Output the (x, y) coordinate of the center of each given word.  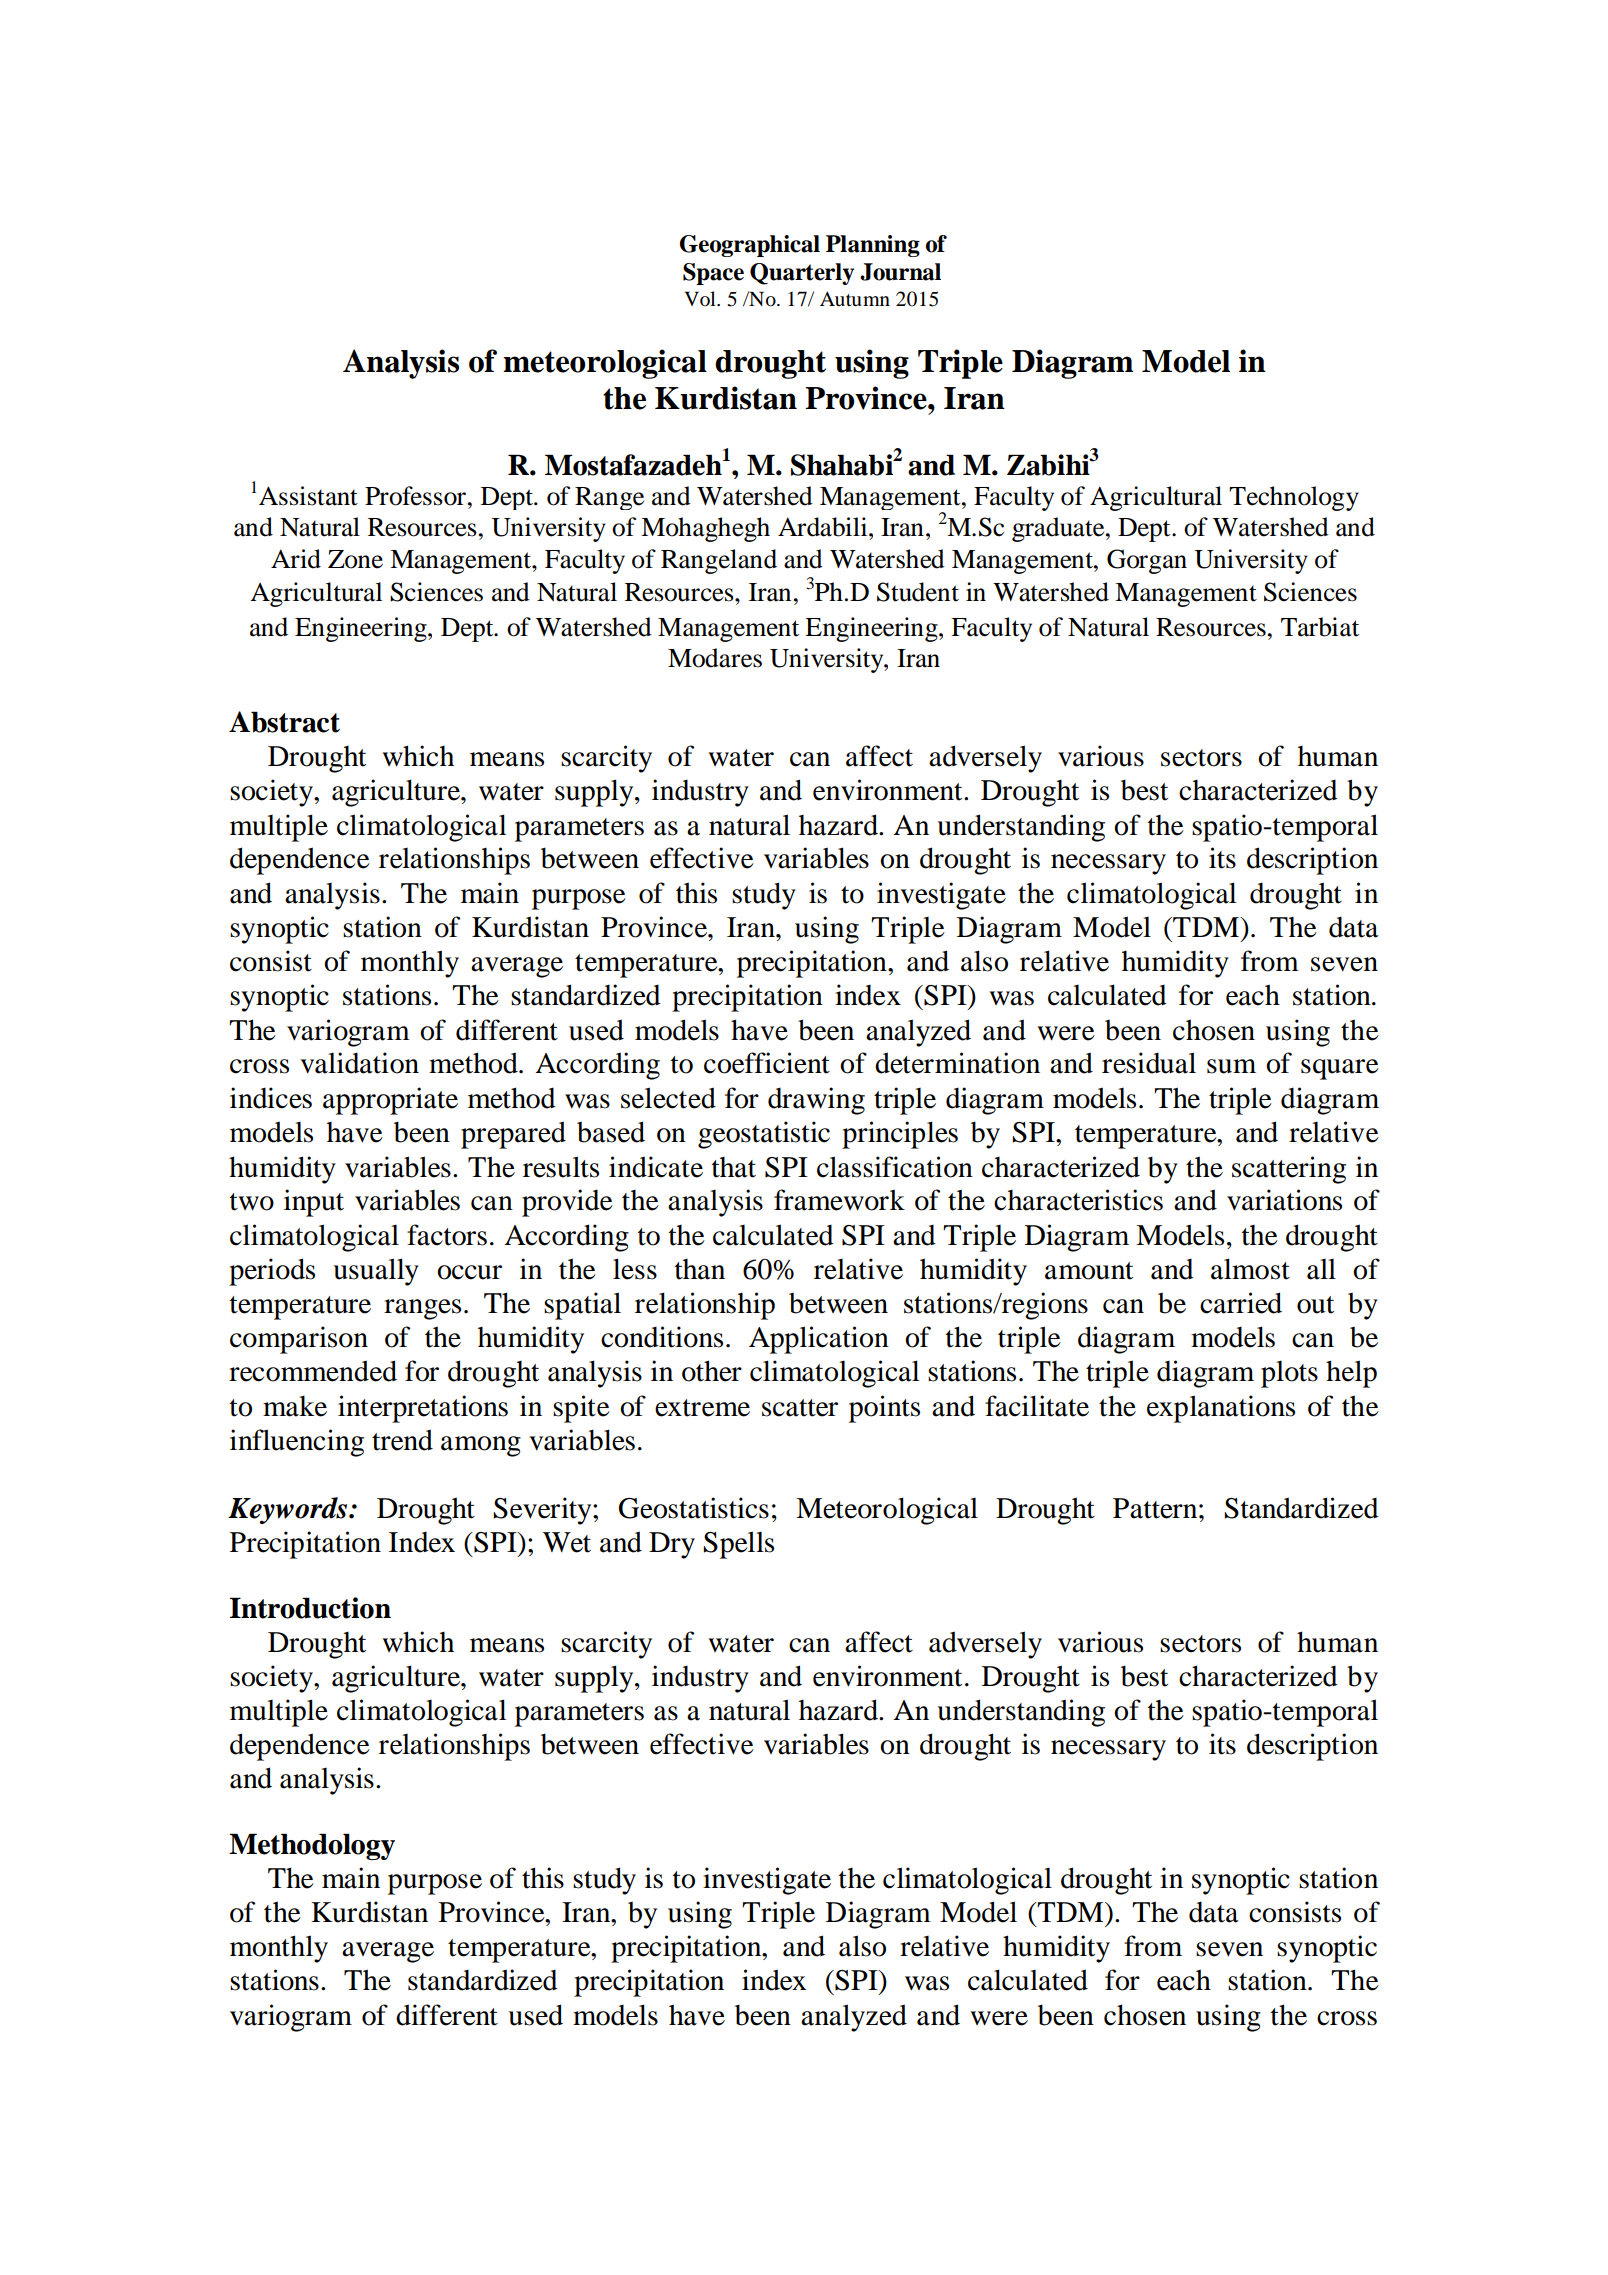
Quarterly (802, 274)
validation (359, 1063)
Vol (701, 298)
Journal (900, 272)
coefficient (767, 1063)
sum (1231, 1066)
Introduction (310, 1608)
